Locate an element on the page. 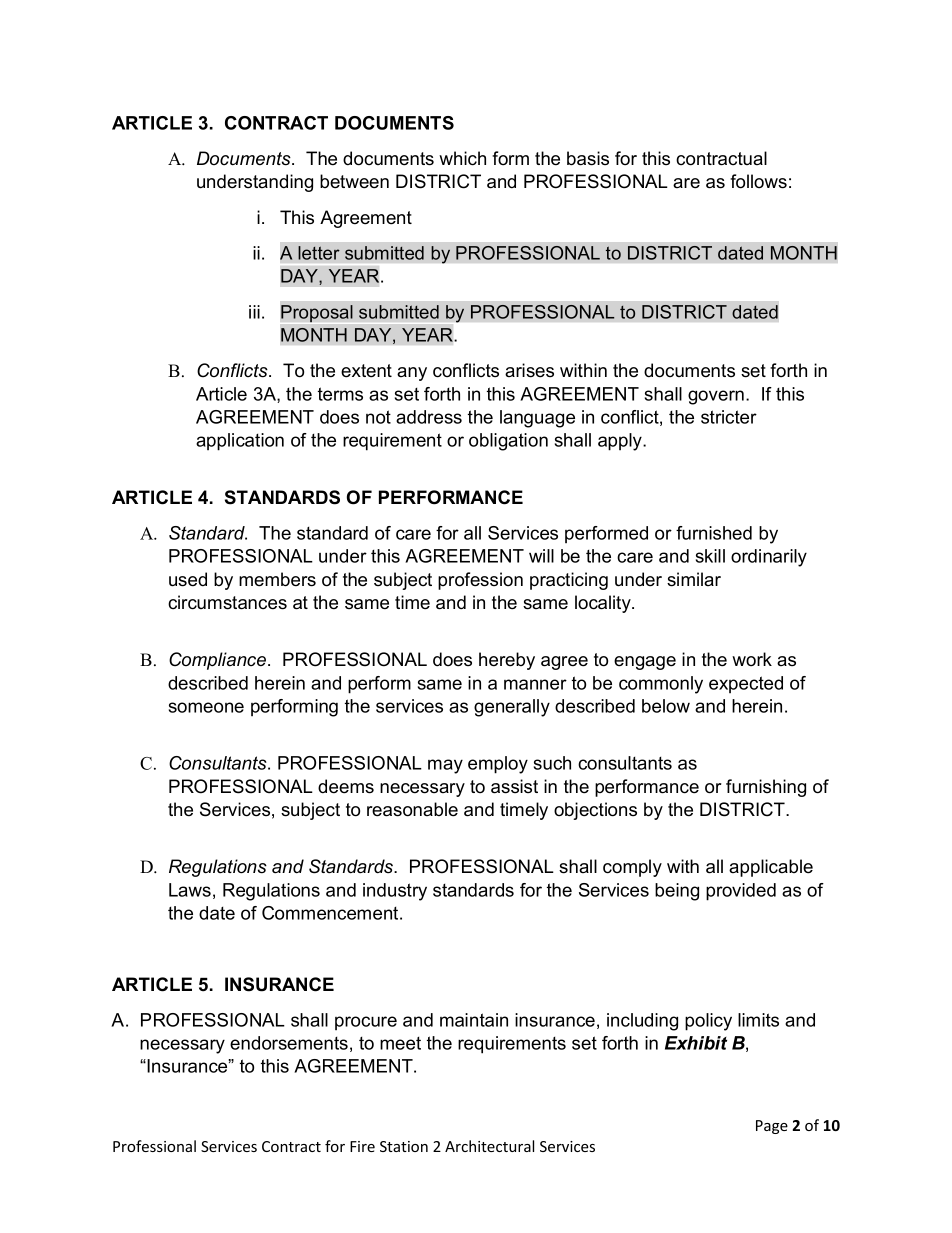 This page has width=952, height=1233. hereby is located at coordinates (507, 661).
